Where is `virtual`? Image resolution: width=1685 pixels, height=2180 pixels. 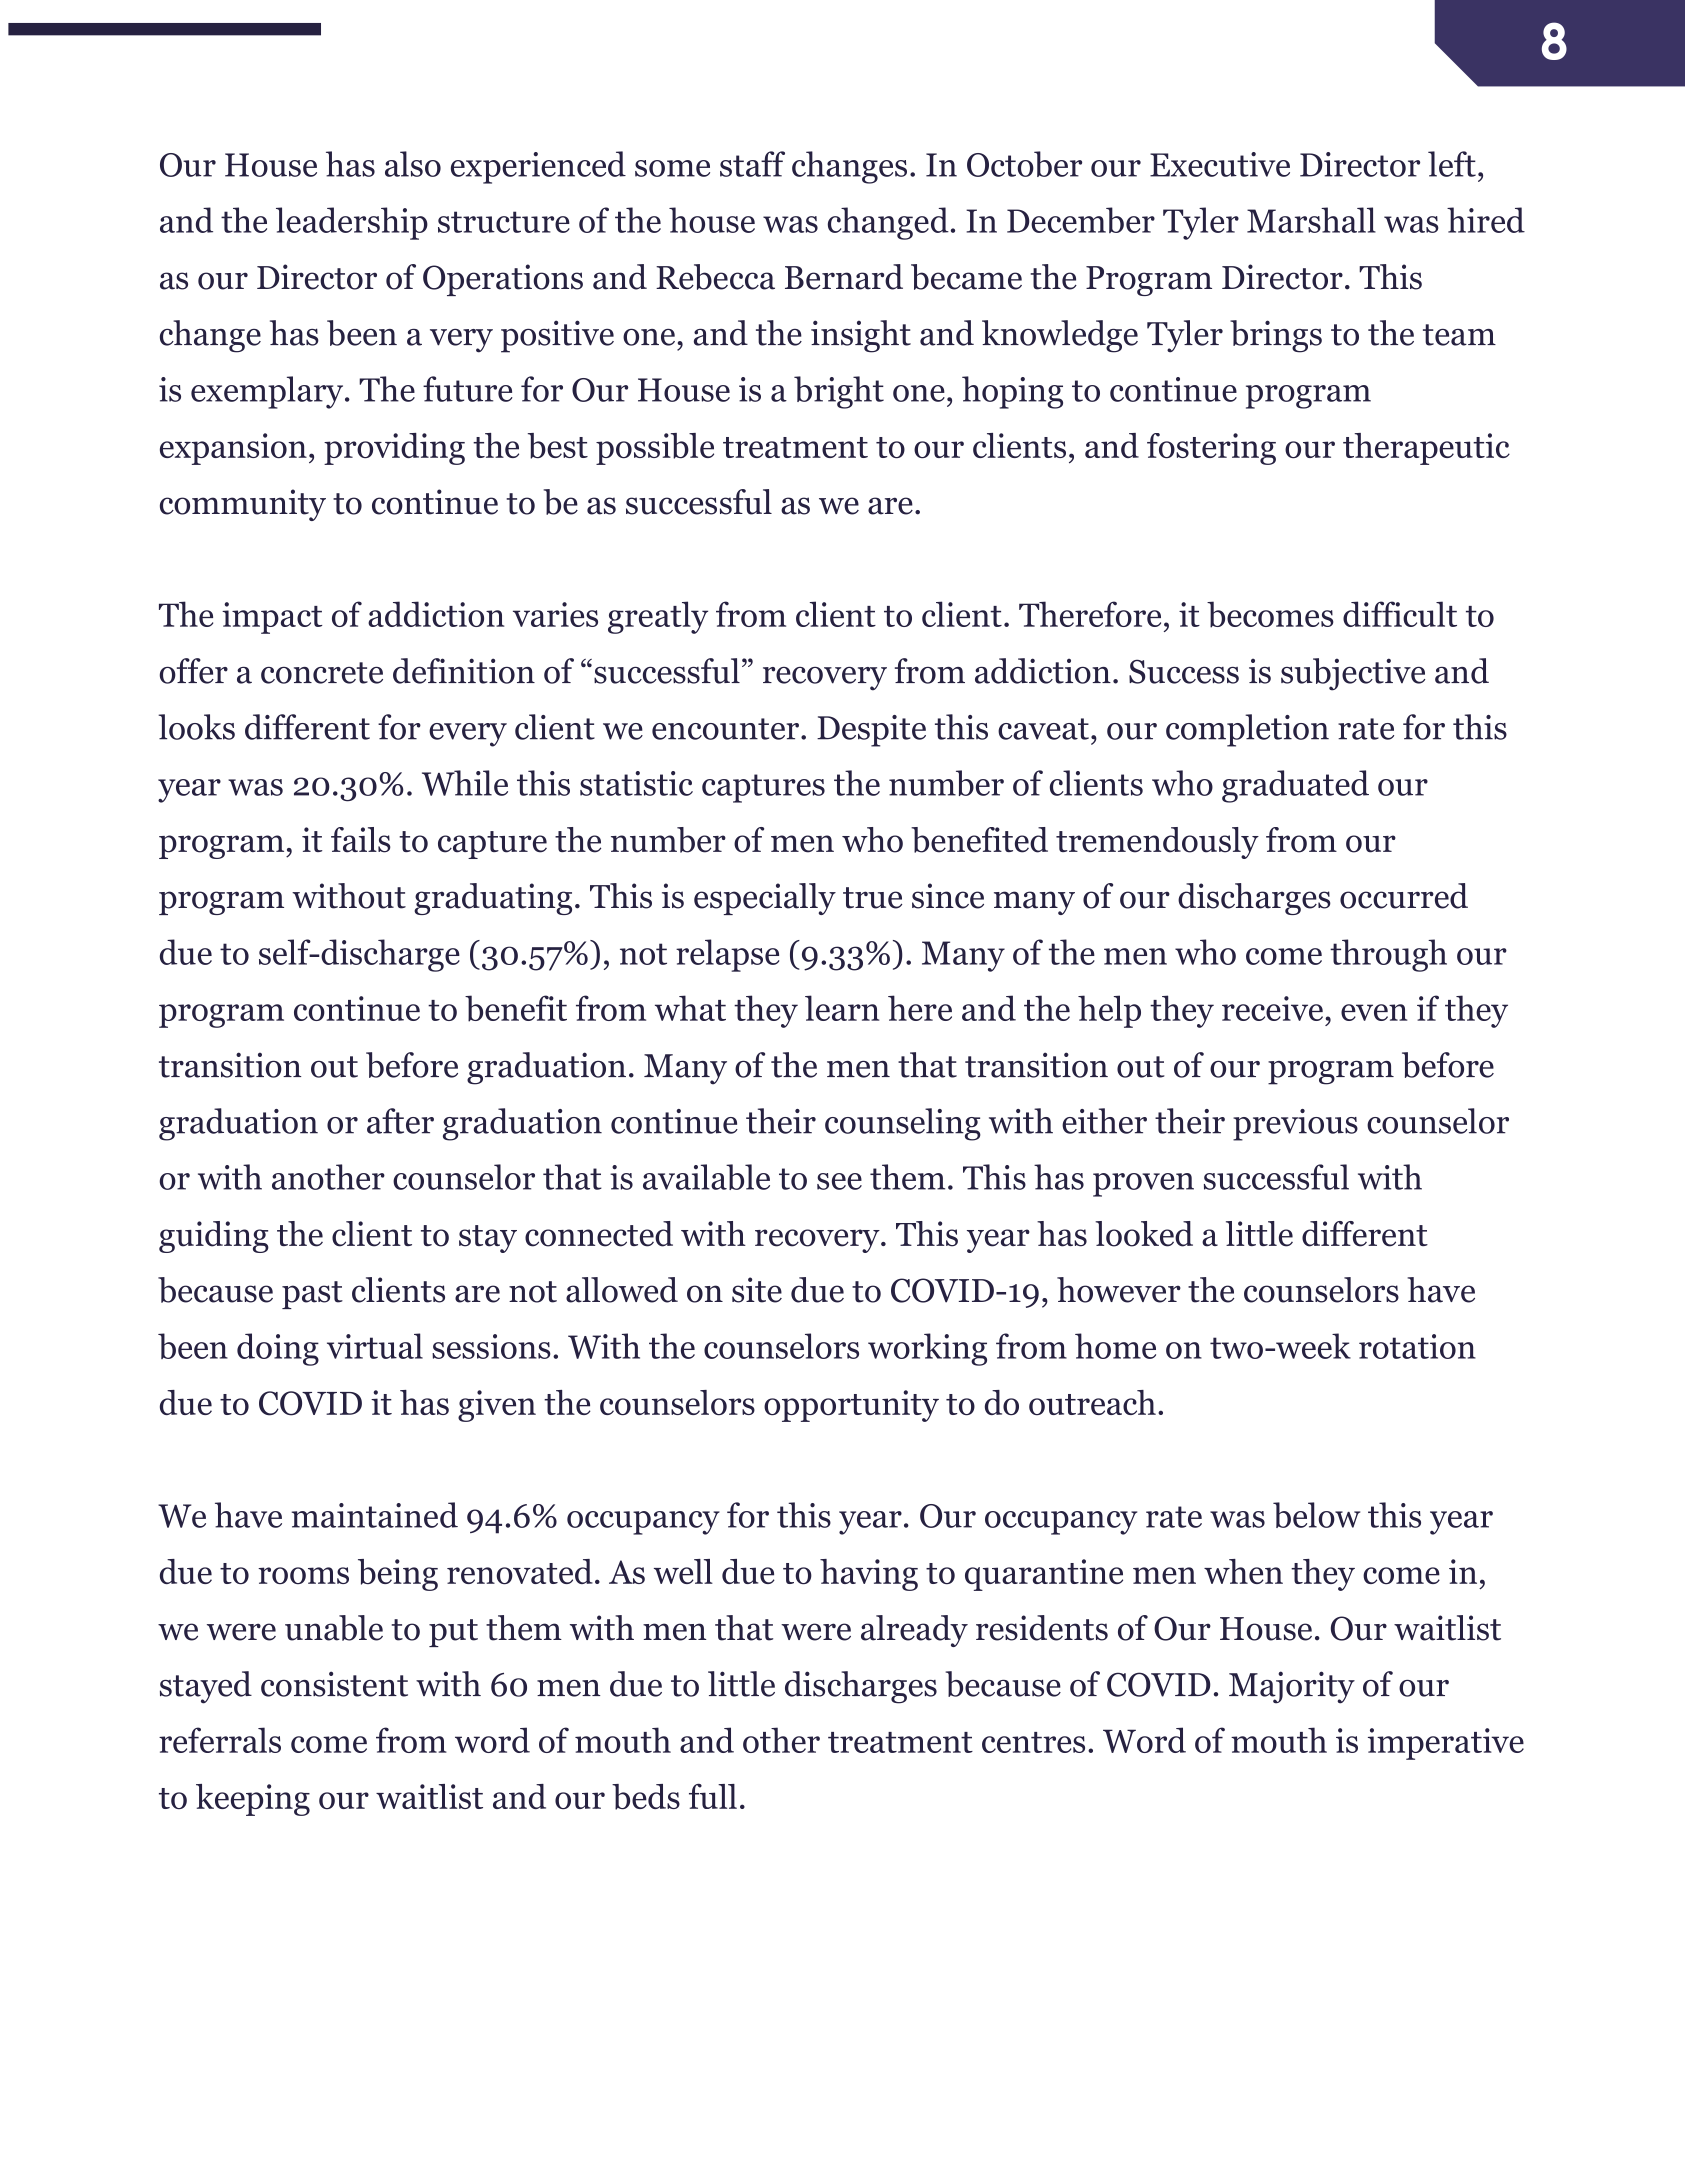 virtual is located at coordinates (375, 1346).
